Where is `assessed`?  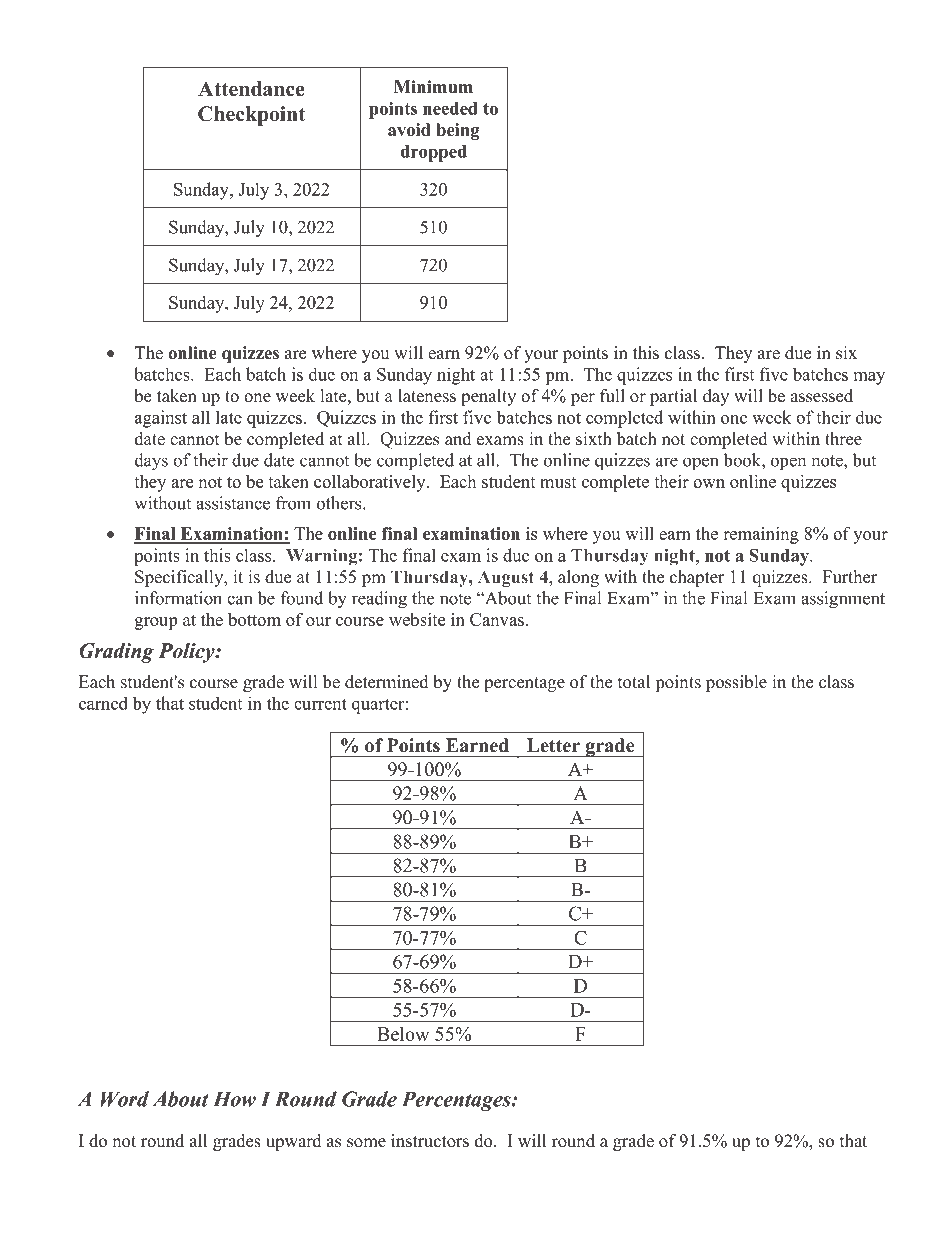
assessed is located at coordinates (821, 396).
